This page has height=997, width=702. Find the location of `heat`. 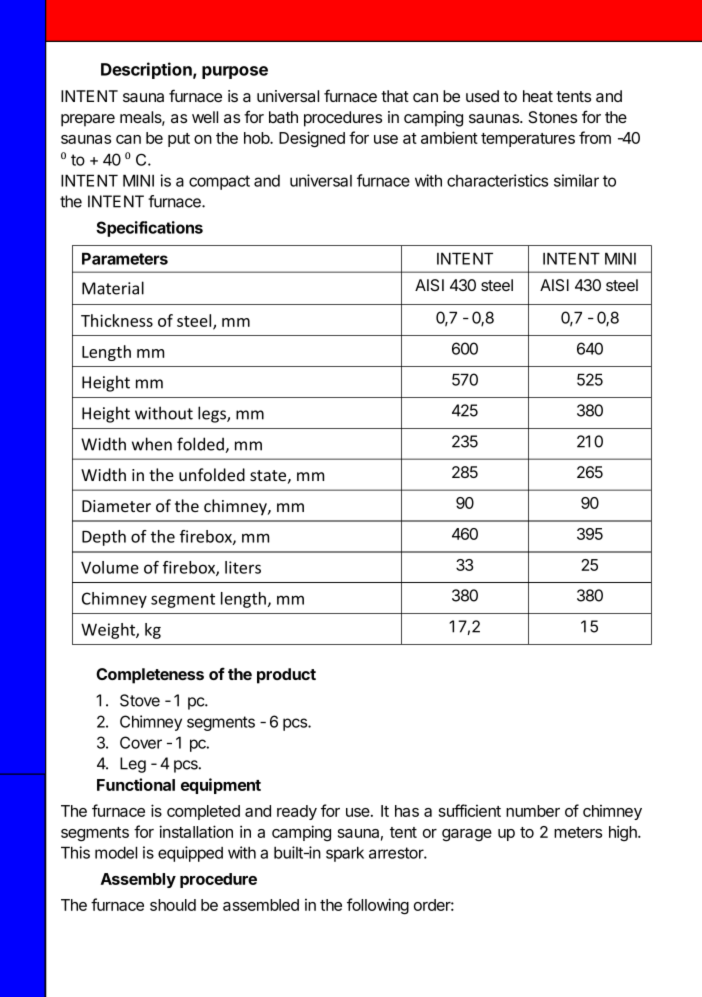

heat is located at coordinates (538, 96).
